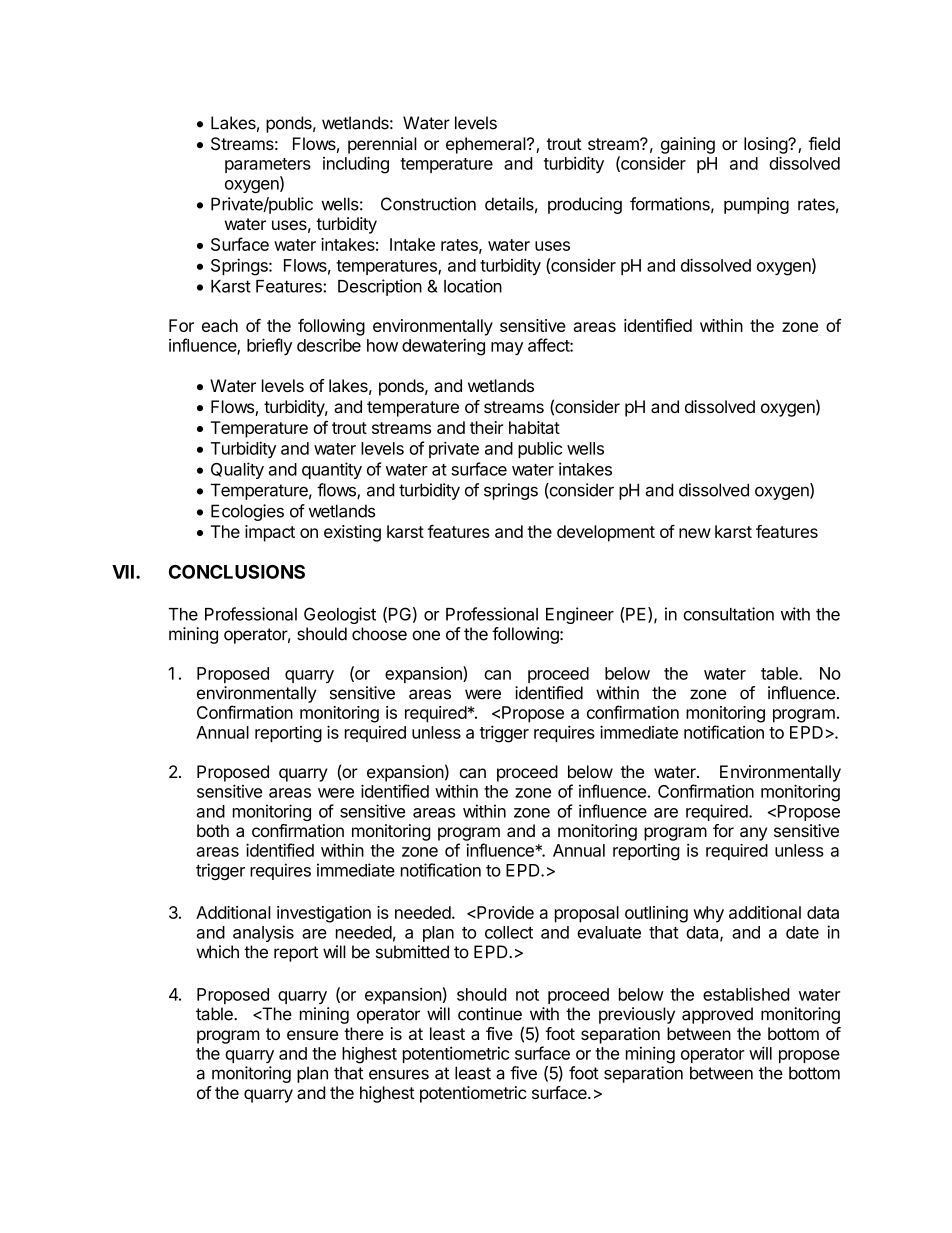  Describe the element at coordinates (766, 145) in the image. I see `losing` at that location.
